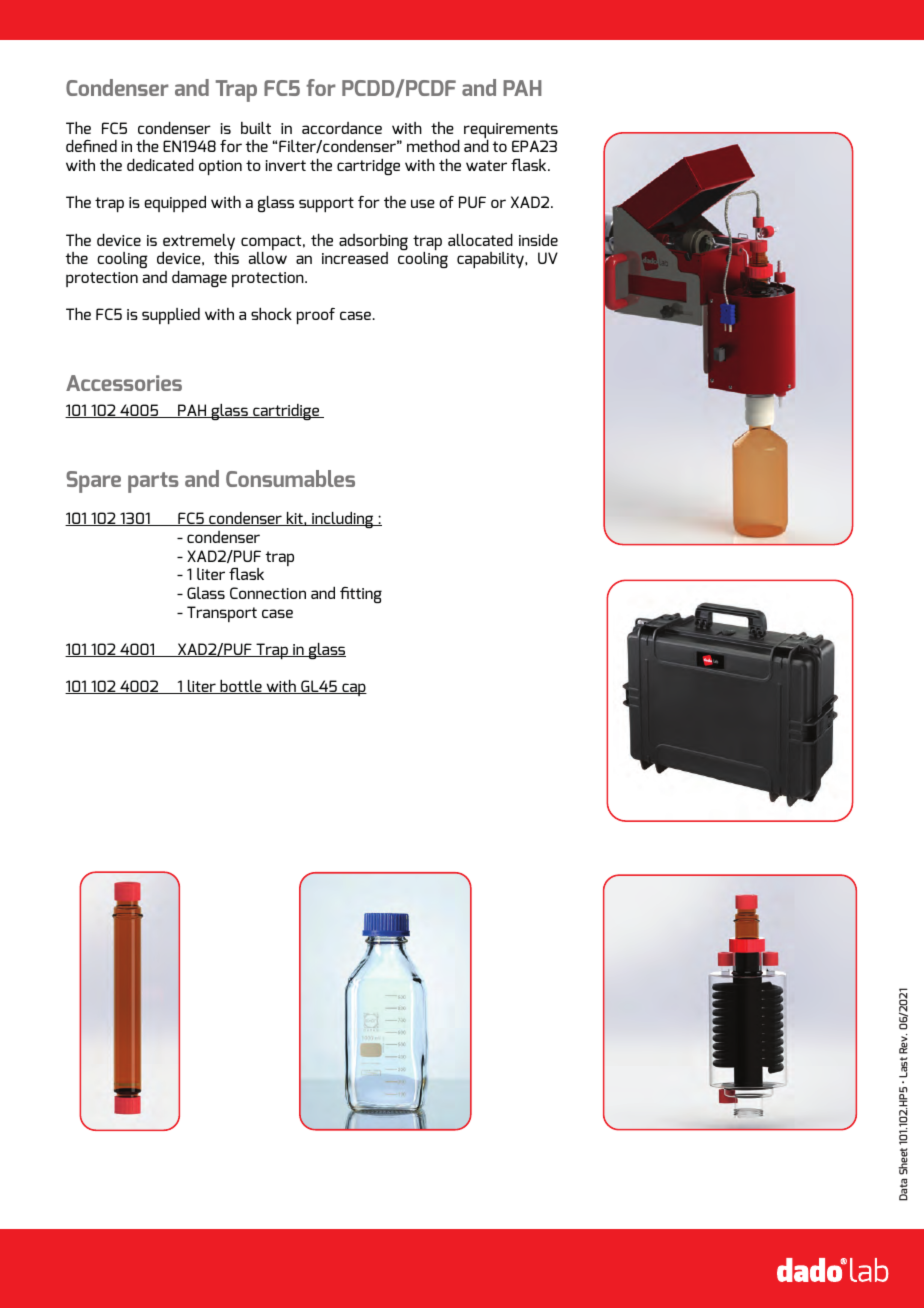 The image size is (924, 1308). What do you see at coordinates (511, 132) in the screenshot?
I see `requirements` at bounding box center [511, 132].
